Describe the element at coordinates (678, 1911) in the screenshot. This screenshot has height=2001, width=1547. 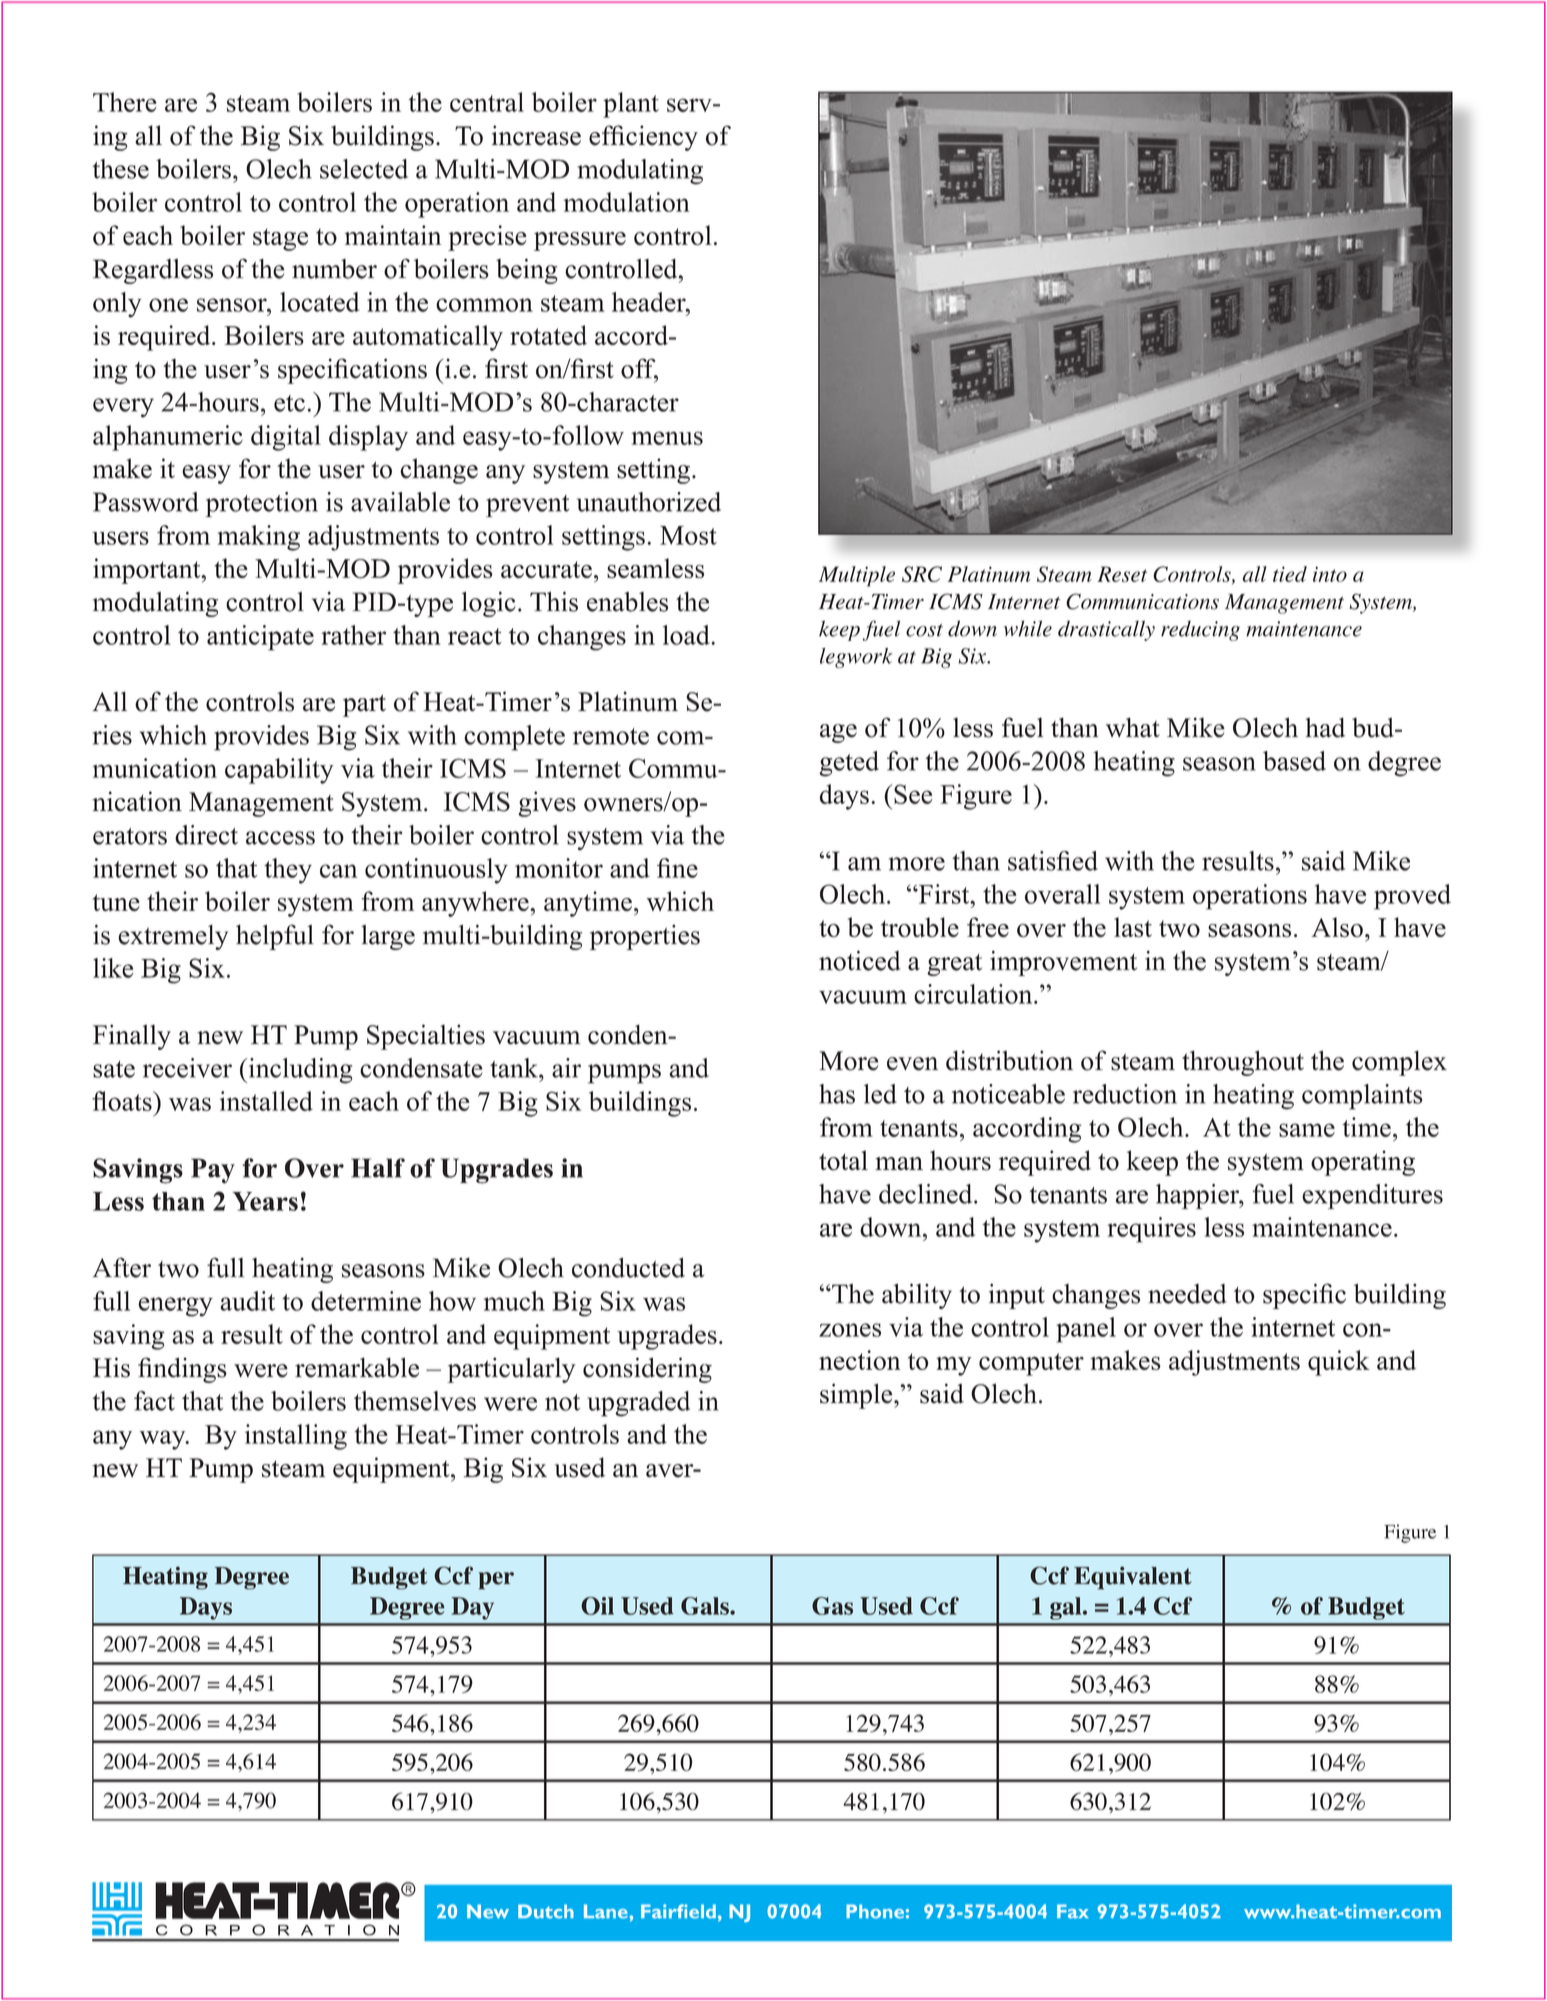
I see `Fairfield` at that location.
